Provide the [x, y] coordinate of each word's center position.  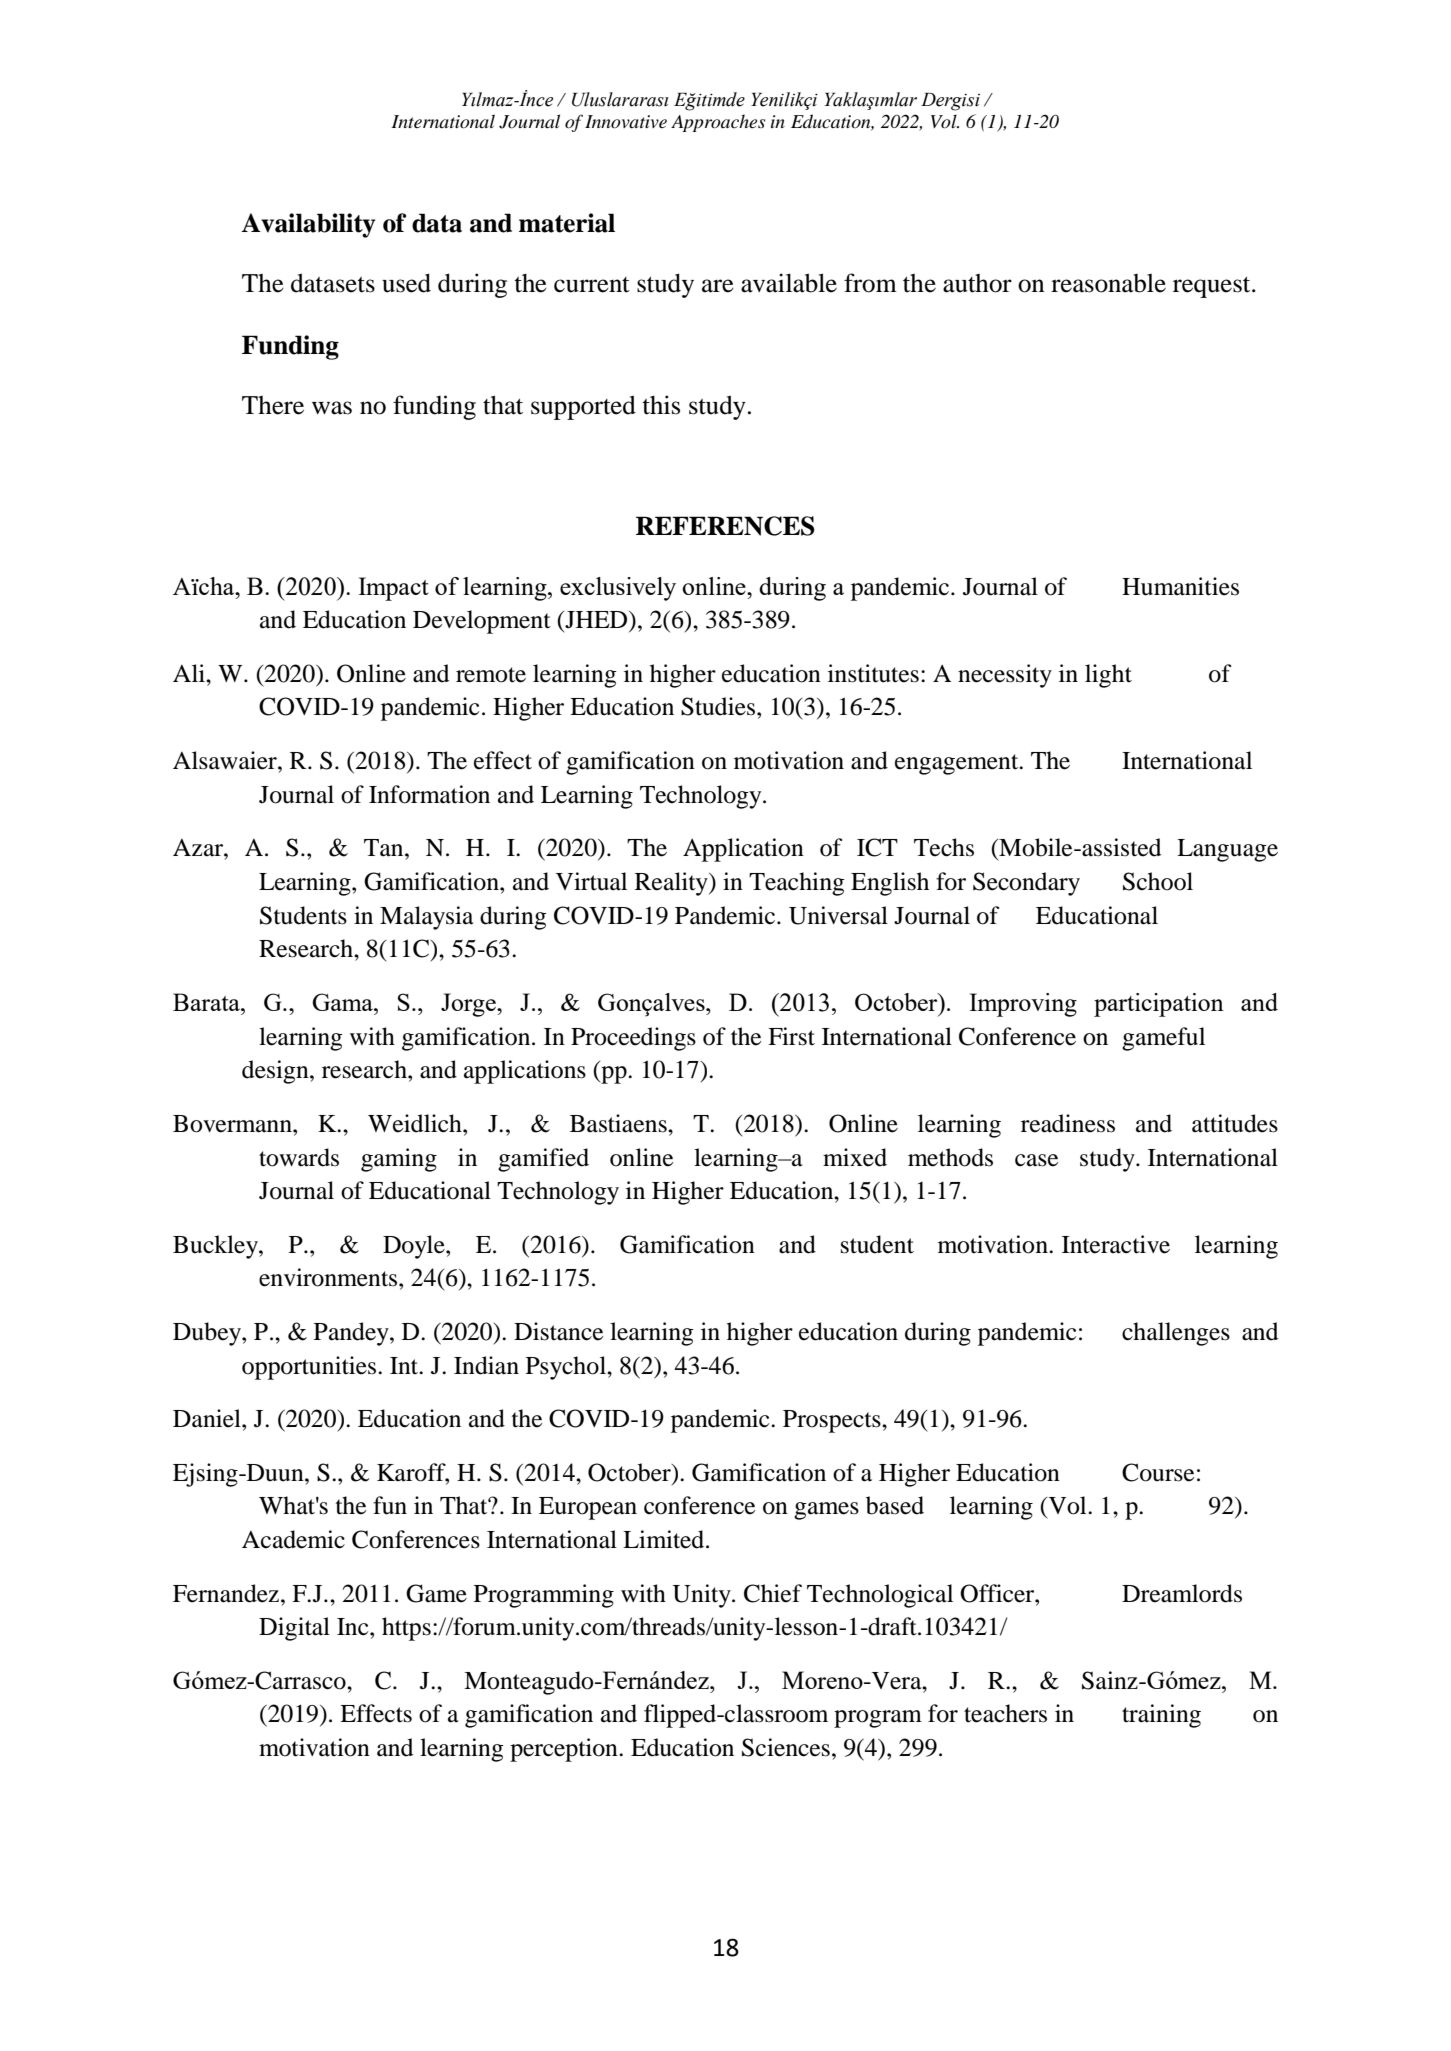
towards [299, 1157]
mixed [855, 1157]
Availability [308, 225]
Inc [354, 1627]
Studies [719, 706]
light [1108, 676]
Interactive [1116, 1244]
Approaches [718, 123]
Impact [393, 589]
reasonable [1108, 283]
